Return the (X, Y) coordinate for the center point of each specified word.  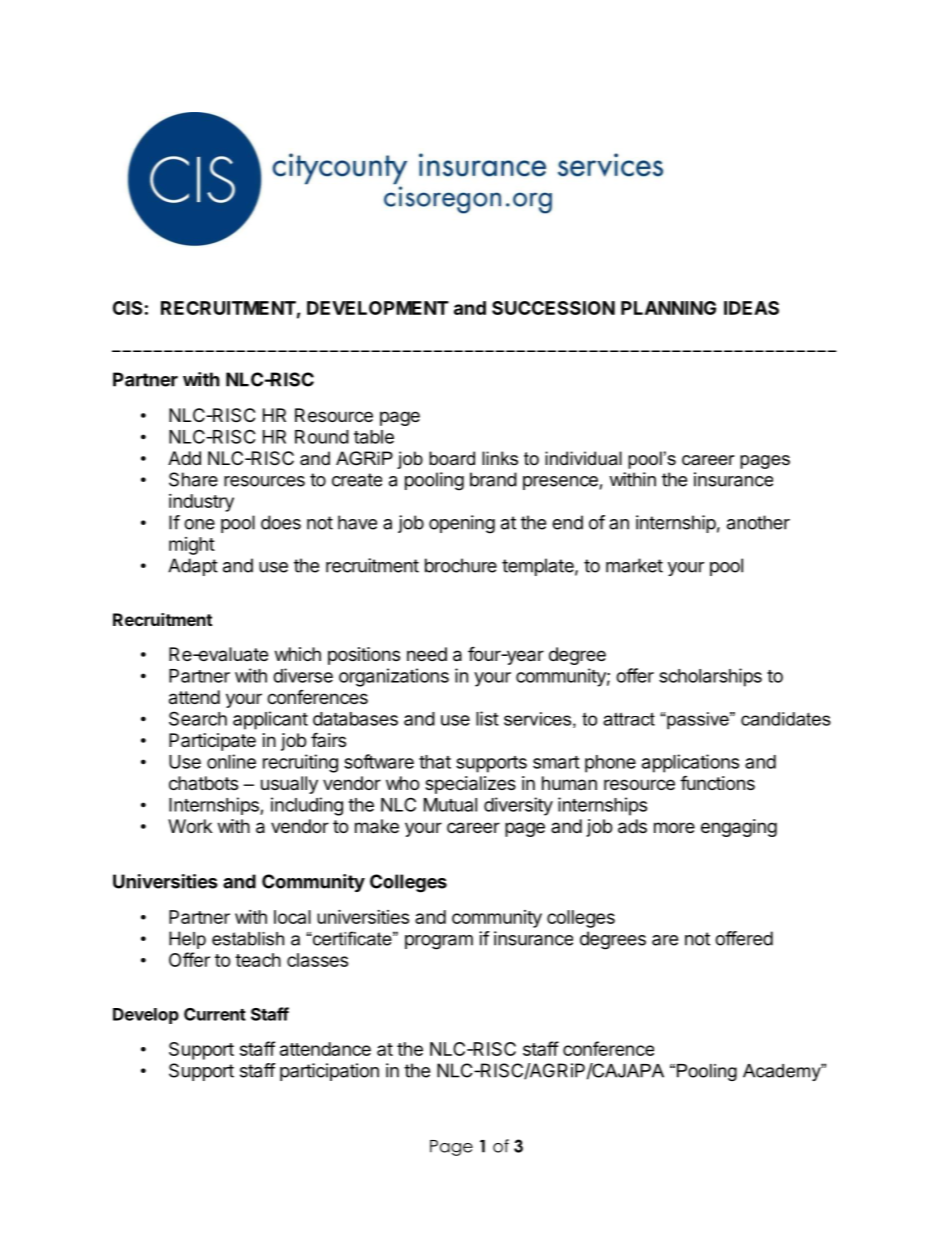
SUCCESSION (553, 308)
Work (190, 826)
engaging (739, 828)
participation (329, 1072)
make (377, 826)
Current (215, 1014)
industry (201, 503)
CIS (127, 308)
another (758, 522)
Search (198, 718)
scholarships (710, 677)
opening (462, 524)
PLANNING (668, 308)
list (487, 718)
